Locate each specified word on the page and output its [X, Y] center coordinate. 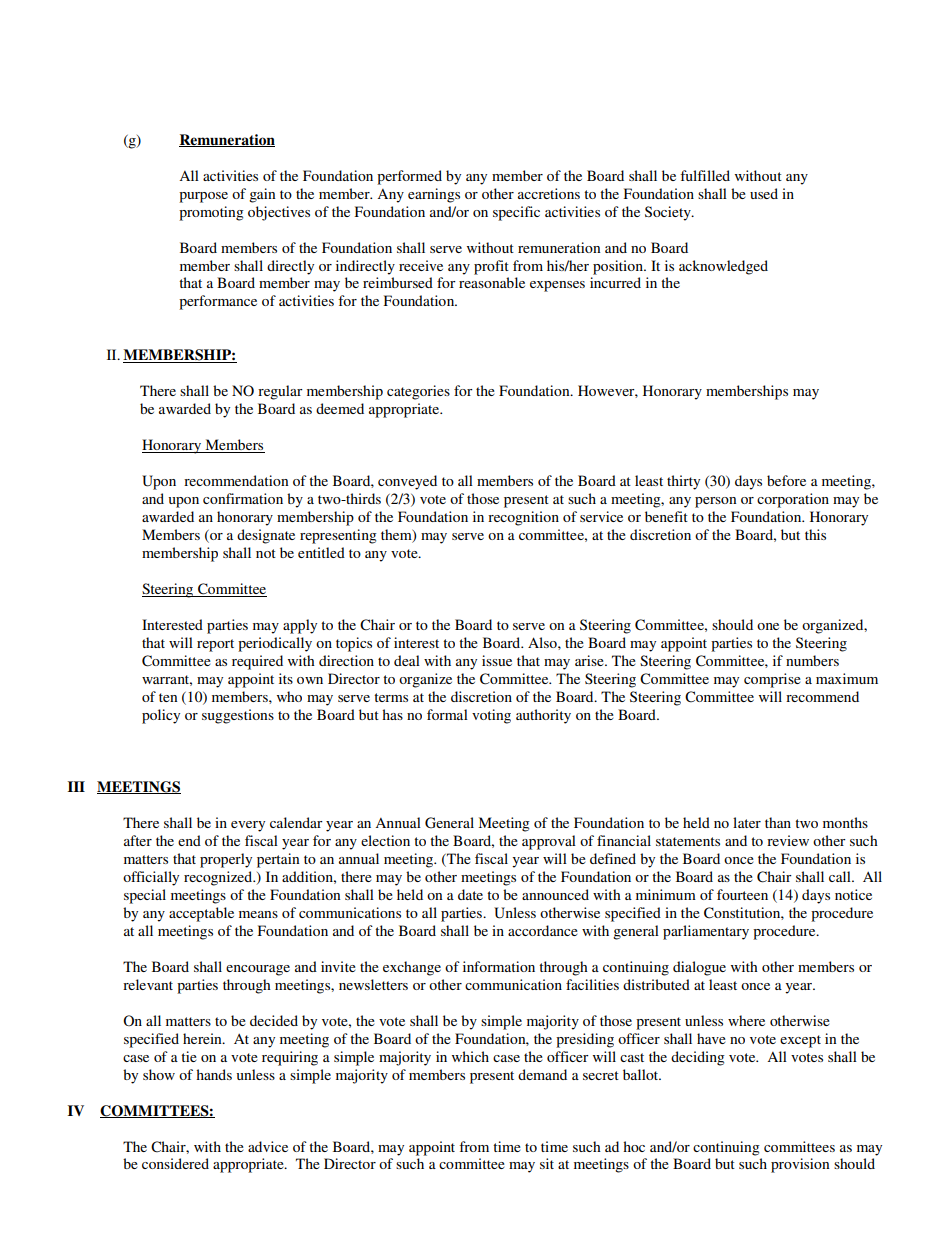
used [764, 193]
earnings [434, 195]
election [385, 840]
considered [175, 1163]
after [138, 840]
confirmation [243, 498]
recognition [523, 518]
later [747, 822]
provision [800, 1165]
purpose [203, 197]
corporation [793, 500]
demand [542, 1074]
